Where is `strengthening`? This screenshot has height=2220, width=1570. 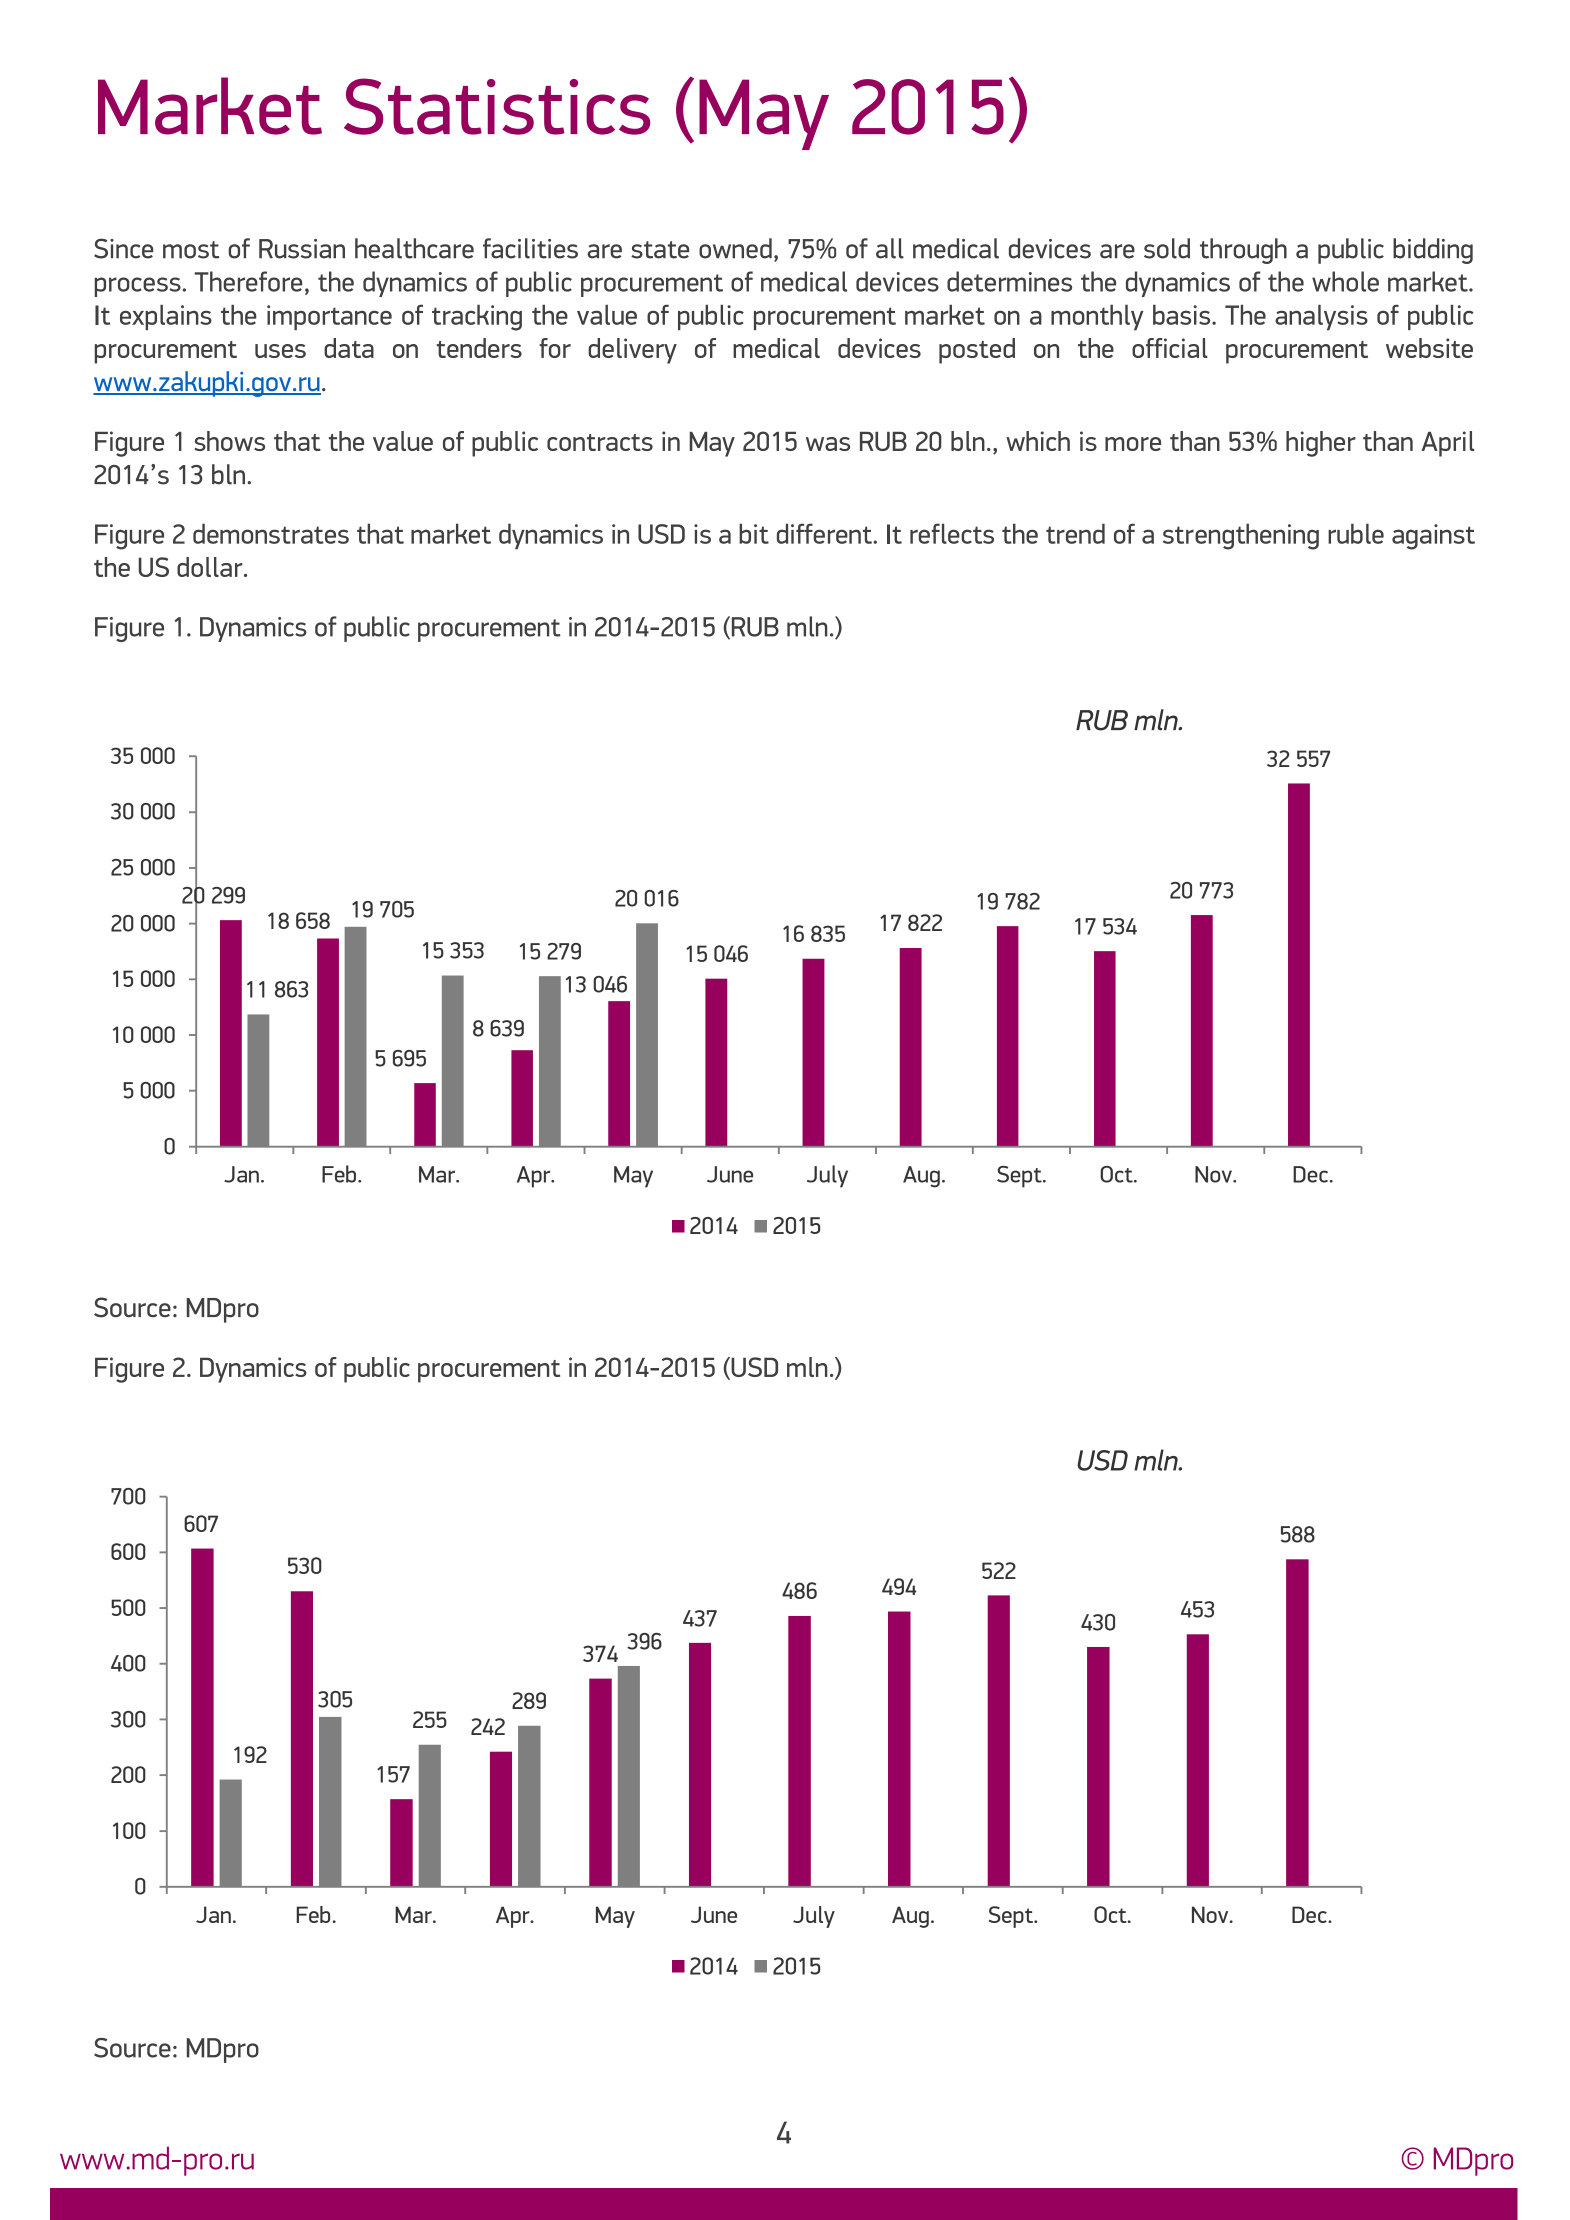 strengthening is located at coordinates (1241, 536).
